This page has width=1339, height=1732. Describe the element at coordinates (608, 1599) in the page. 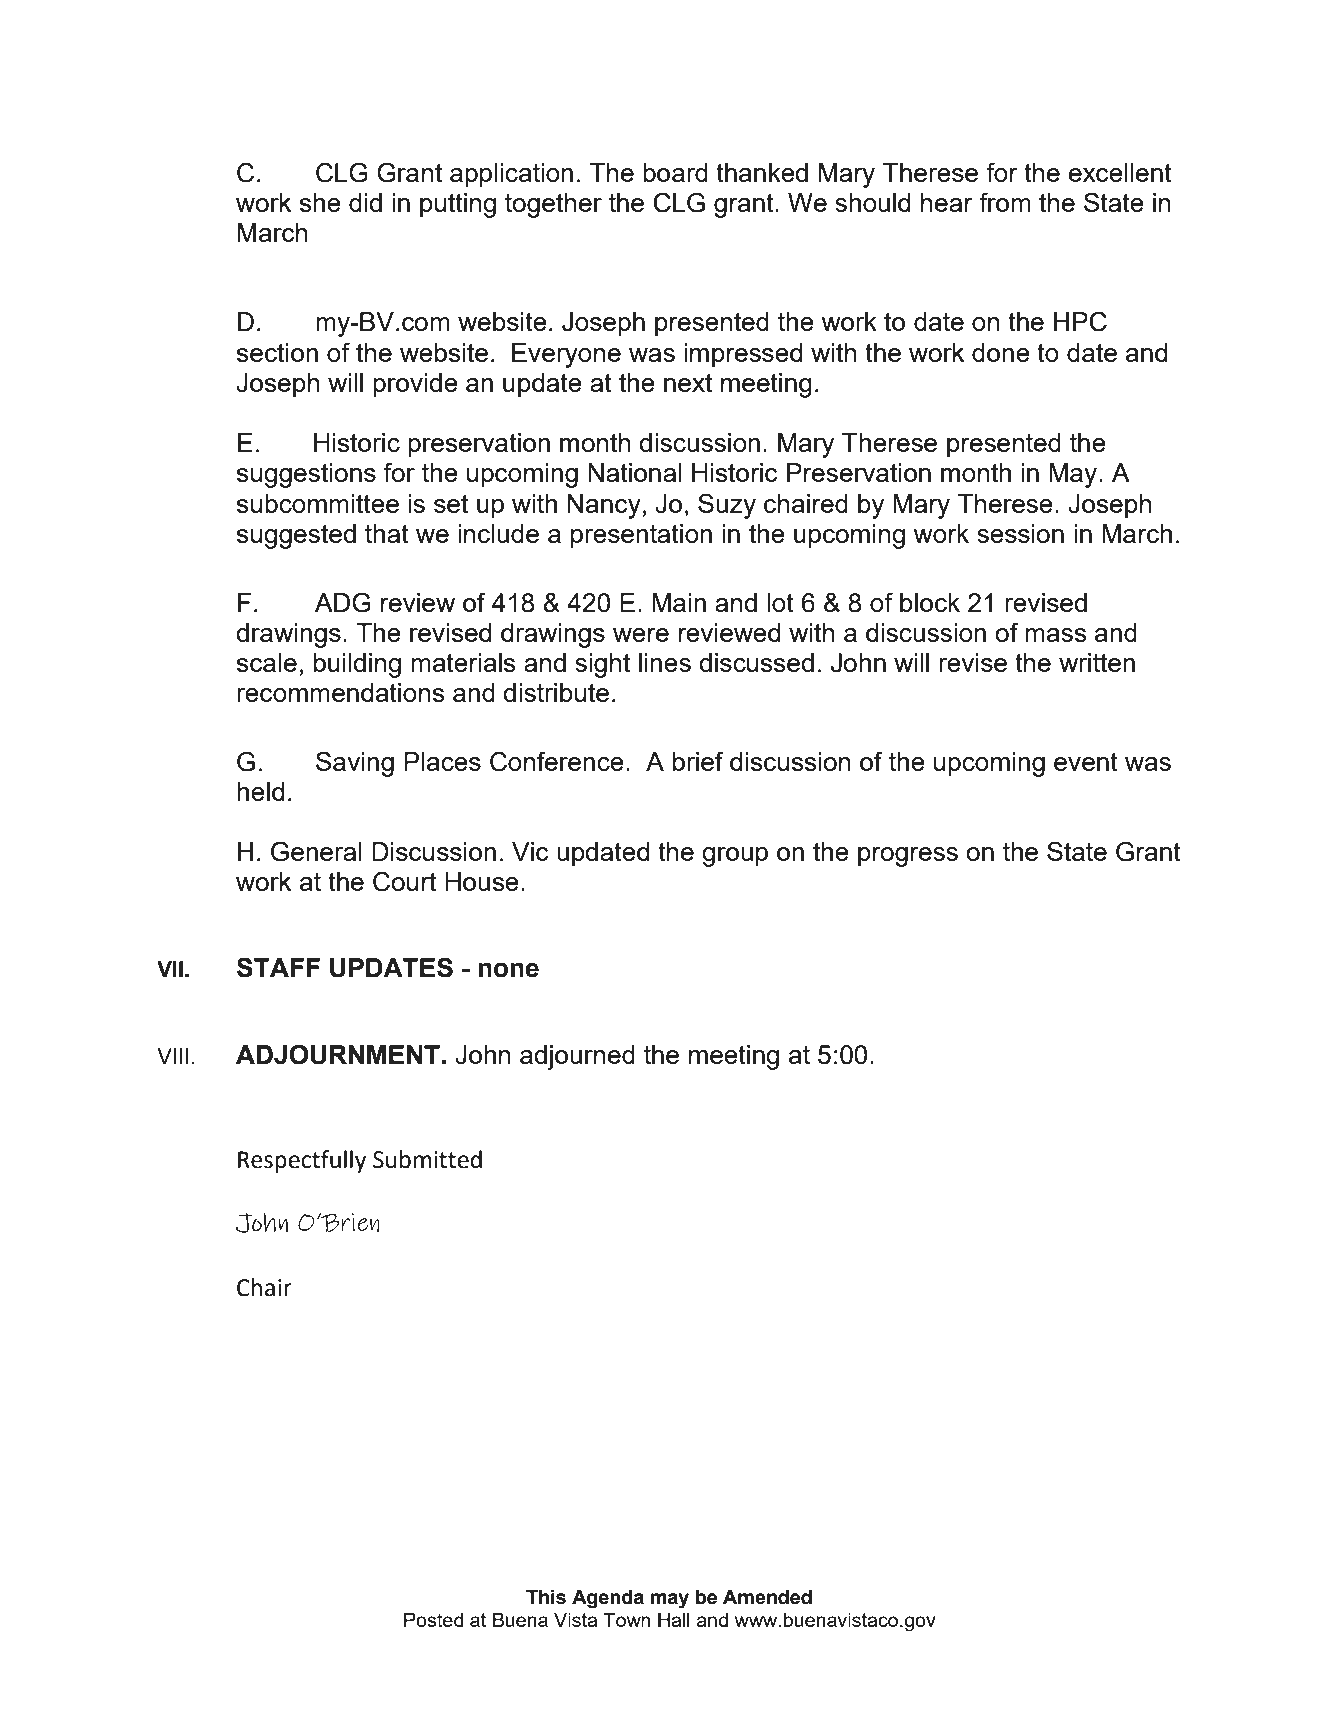

I see `Agenda` at that location.
